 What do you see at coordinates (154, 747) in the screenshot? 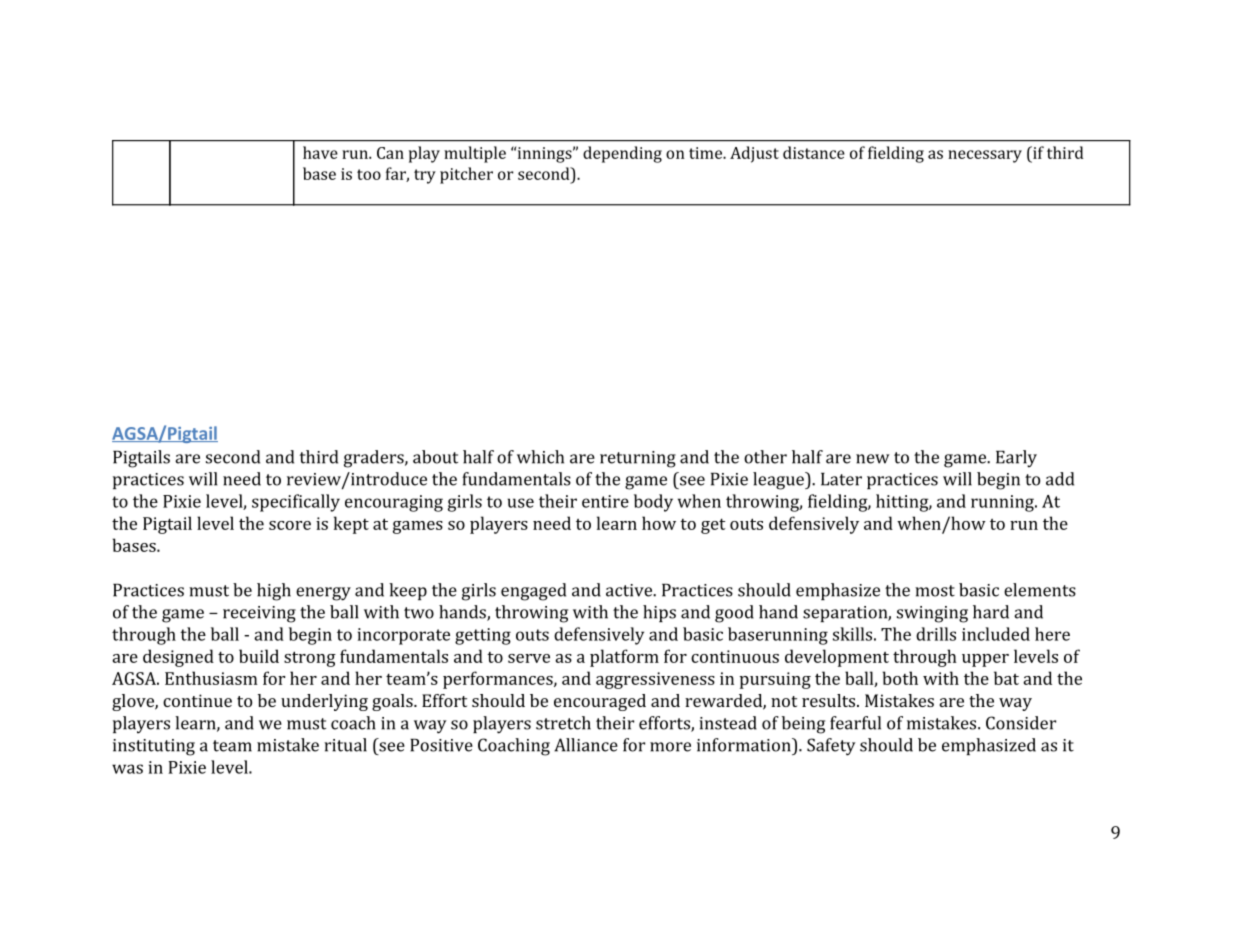
I see `instituting` at bounding box center [154, 747].
